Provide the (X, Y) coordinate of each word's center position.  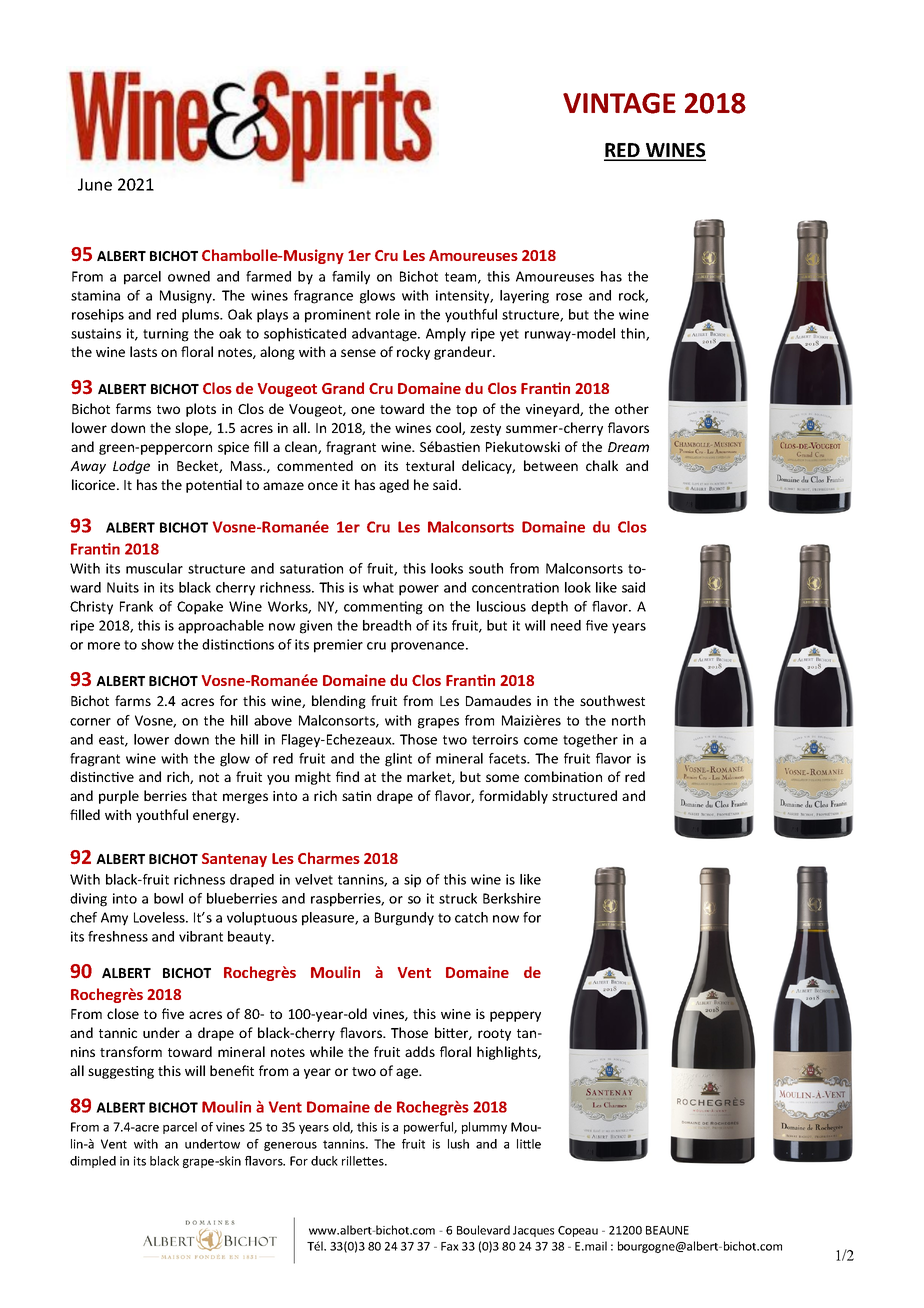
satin (356, 796)
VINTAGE (619, 103)
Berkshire (512, 898)
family (351, 278)
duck (324, 1161)
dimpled (93, 1162)
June (95, 184)
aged (394, 486)
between (551, 465)
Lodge (131, 467)
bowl (168, 898)
